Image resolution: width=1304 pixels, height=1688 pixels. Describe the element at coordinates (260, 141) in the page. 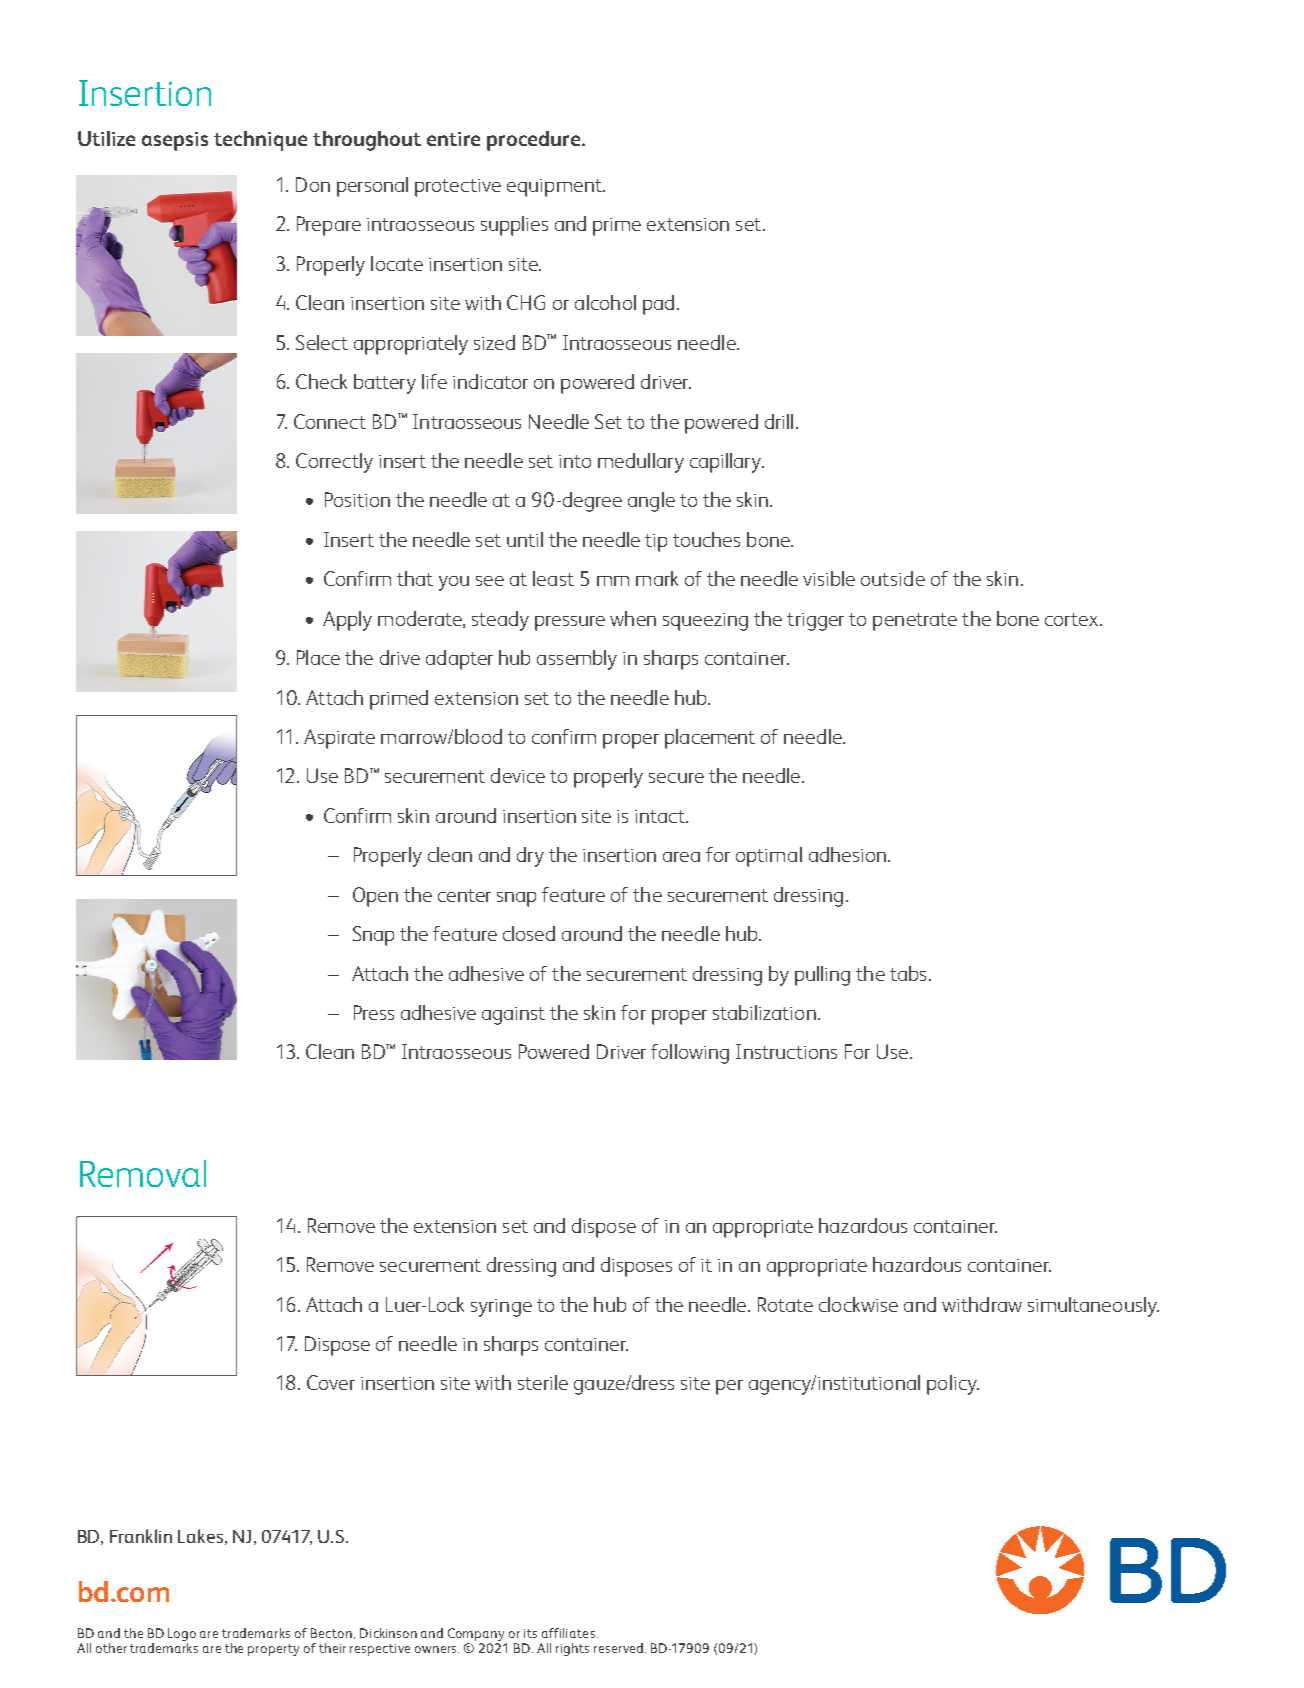

I see `technique` at that location.
